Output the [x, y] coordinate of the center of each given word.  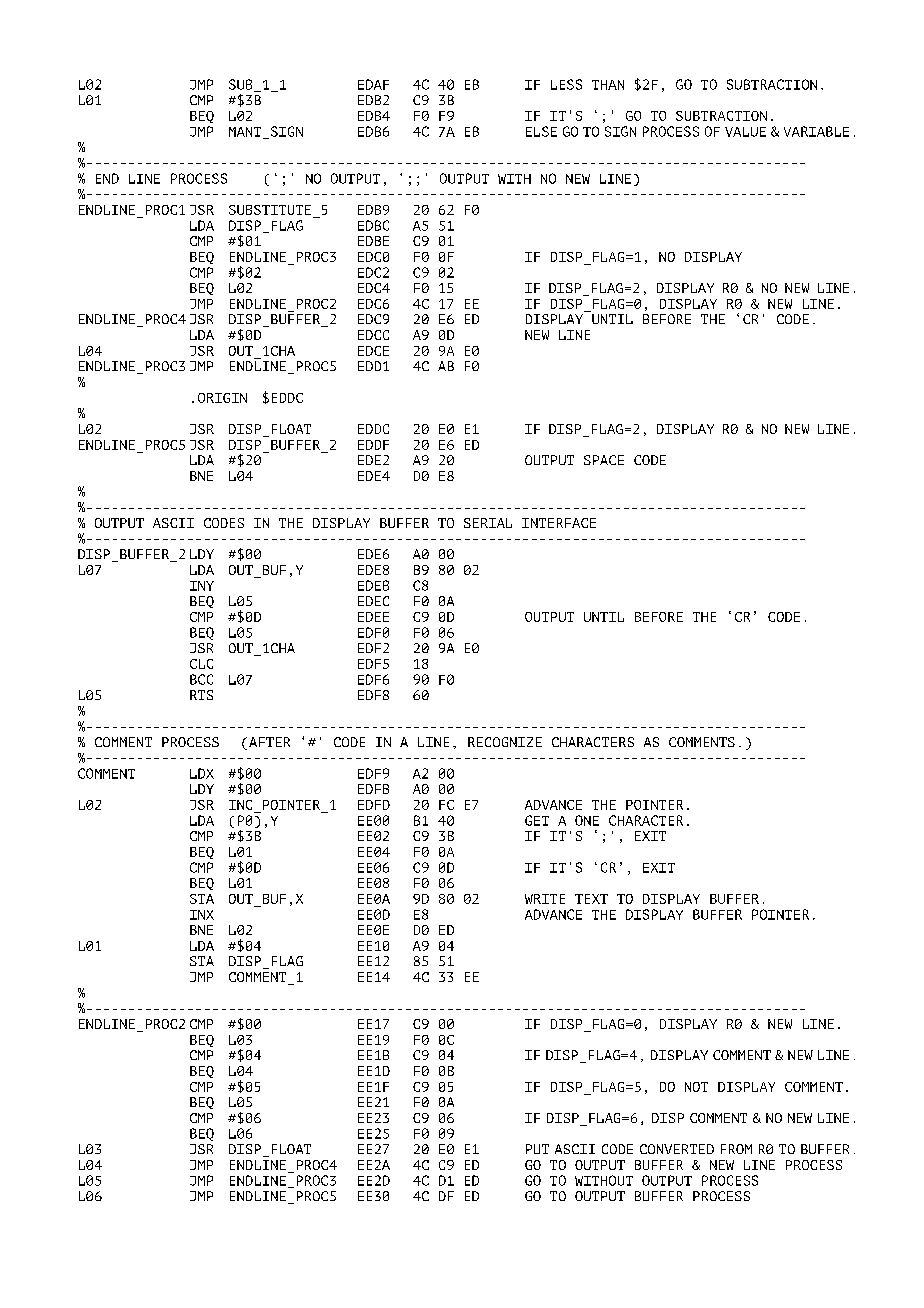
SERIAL [488, 523]
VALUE [745, 132]
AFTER [269, 742]
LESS [566, 84]
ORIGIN [222, 398]
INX [202, 915]
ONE [587, 820]
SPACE [604, 460]
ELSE [541, 131]
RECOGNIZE [505, 742]
